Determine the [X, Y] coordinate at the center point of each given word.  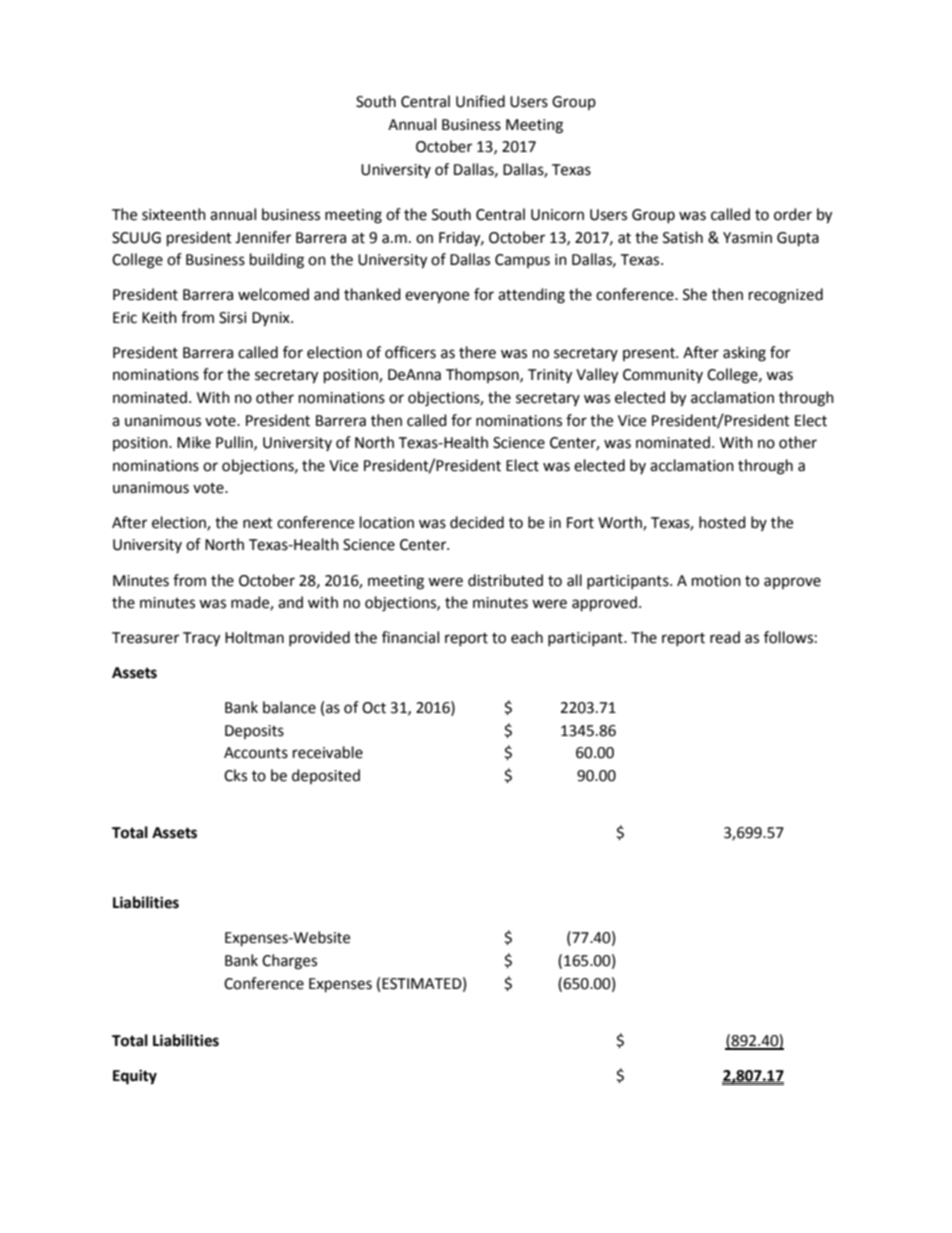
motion [716, 581]
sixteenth [174, 214]
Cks [235, 775]
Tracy [201, 639]
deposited [326, 776]
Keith [159, 317]
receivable [328, 752]
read [725, 637]
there [477, 352]
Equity [135, 1077]
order [793, 214]
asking [744, 354]
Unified [480, 101]
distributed [505, 580]
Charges [289, 962]
